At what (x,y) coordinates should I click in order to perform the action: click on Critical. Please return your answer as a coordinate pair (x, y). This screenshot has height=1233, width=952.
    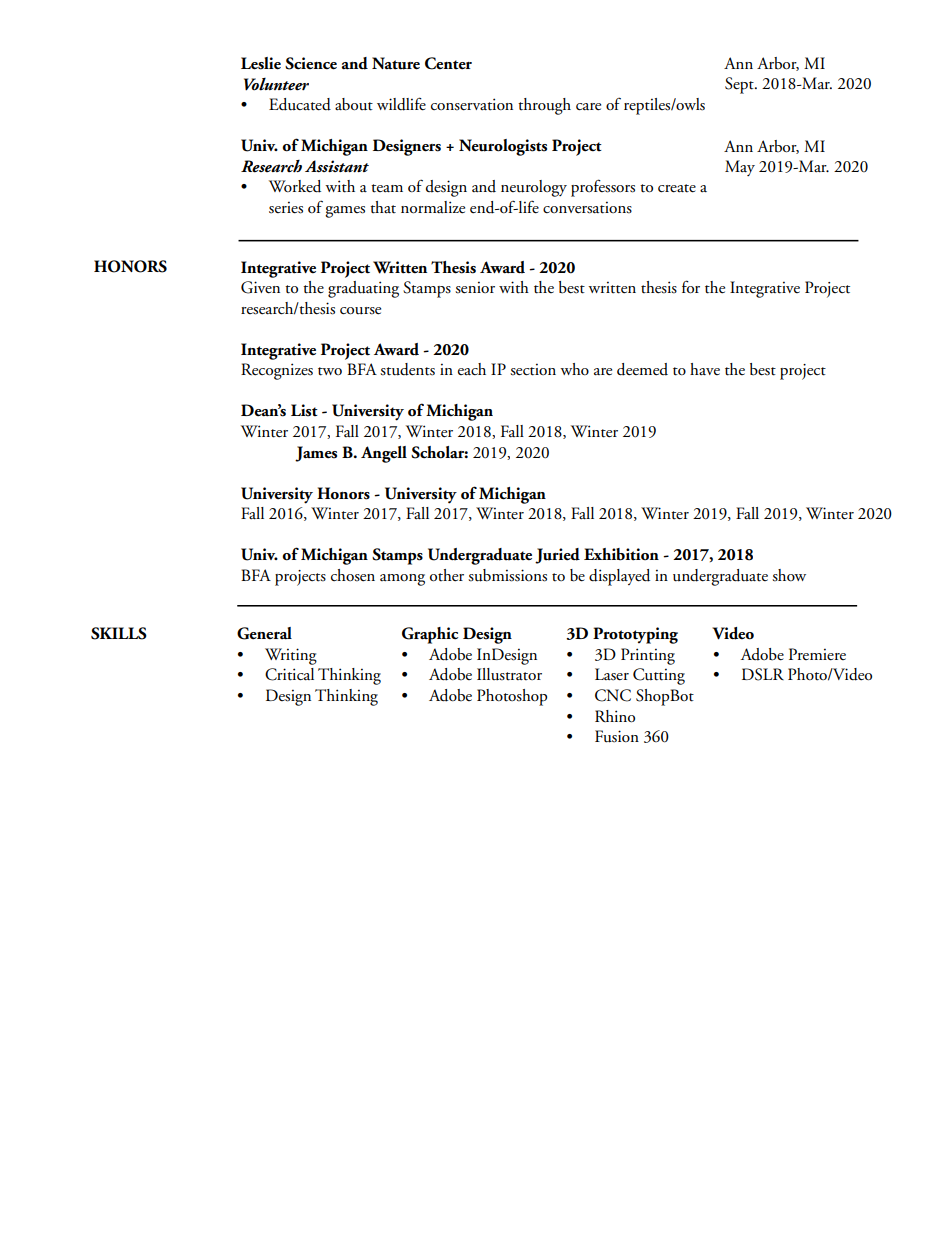
    Looking at the image, I should click on (289, 674).
